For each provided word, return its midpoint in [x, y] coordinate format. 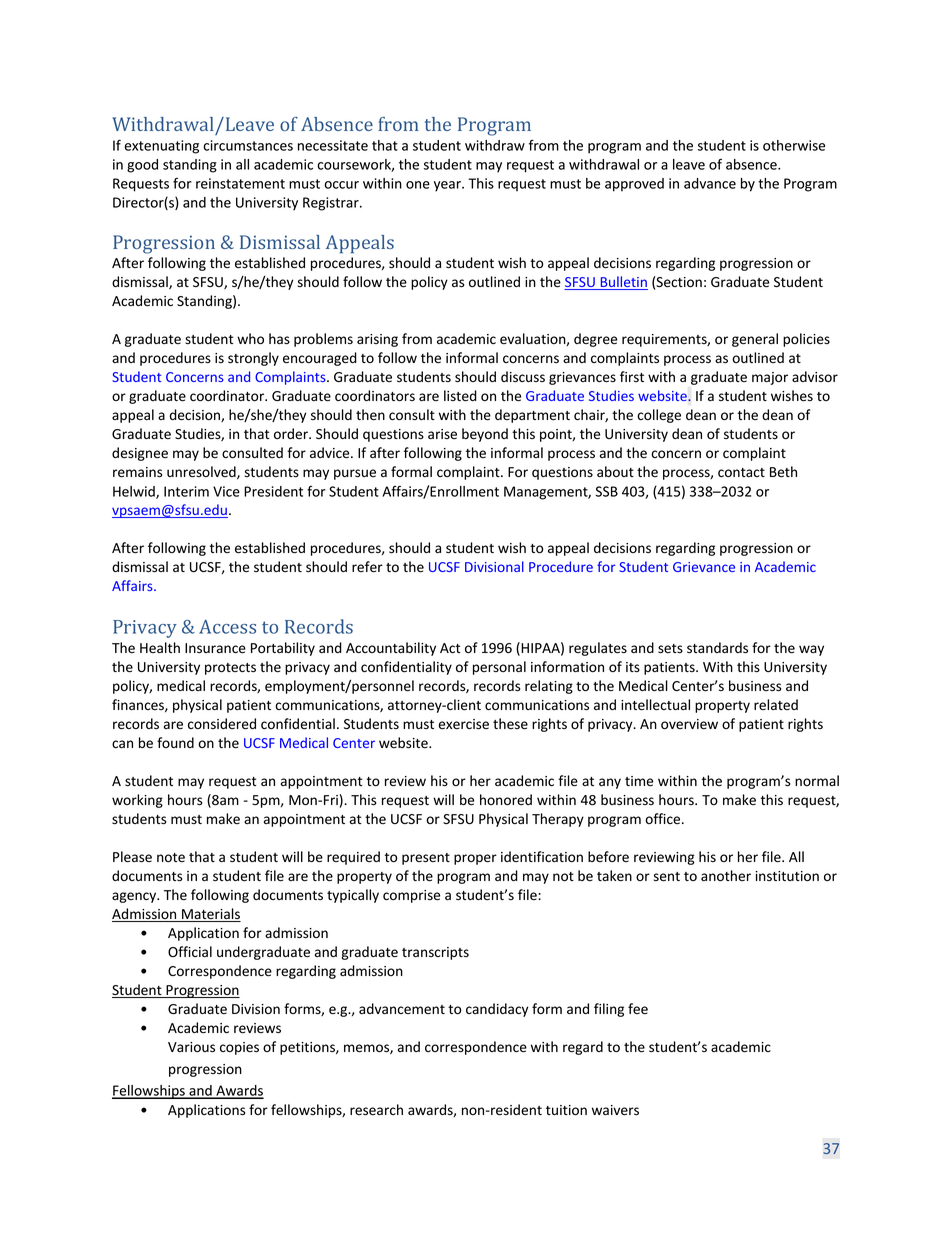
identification [542, 856]
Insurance [215, 648]
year [448, 186]
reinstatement [240, 183]
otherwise [794, 145]
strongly [253, 359]
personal [499, 668]
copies [239, 1048]
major [770, 378]
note [171, 857]
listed [460, 396]
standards [717, 648]
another [726, 875]
